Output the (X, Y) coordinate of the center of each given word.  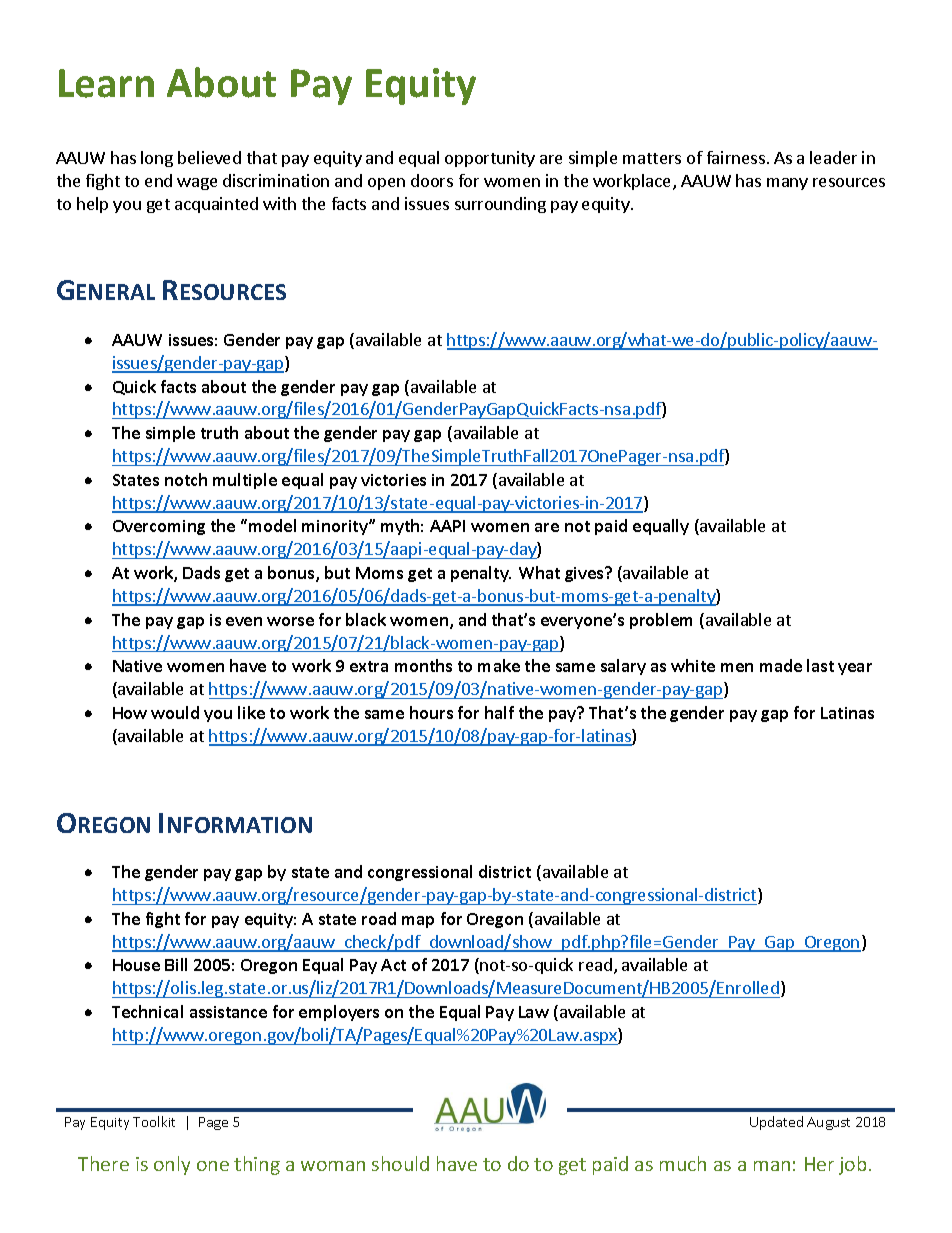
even (244, 621)
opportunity (490, 159)
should (400, 1163)
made (781, 665)
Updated (776, 1123)
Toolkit (154, 1121)
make (499, 665)
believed (209, 157)
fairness (736, 157)
